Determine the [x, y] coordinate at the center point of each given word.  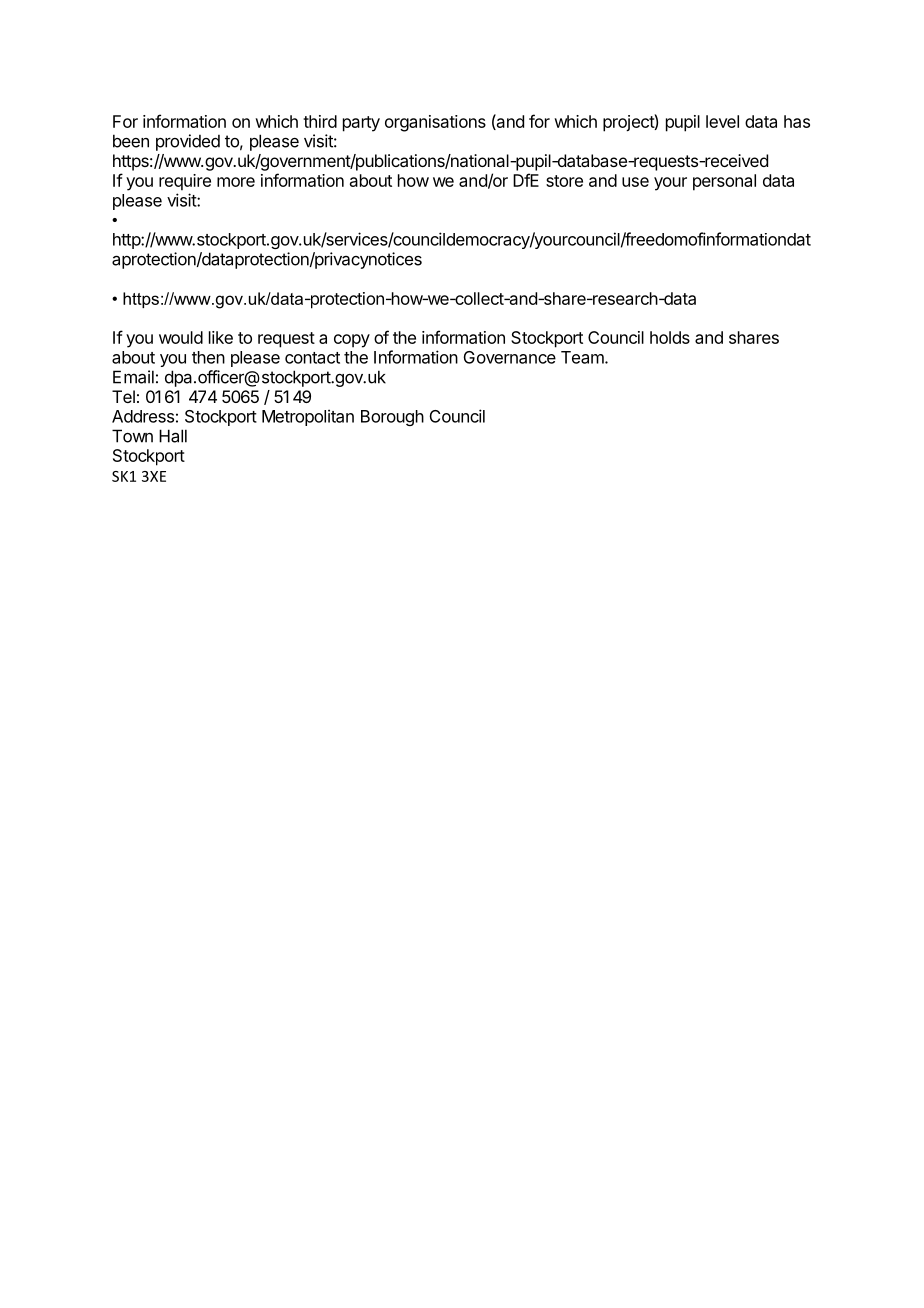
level [722, 121]
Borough [392, 418]
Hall [173, 436]
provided [188, 142]
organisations [435, 123]
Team [583, 357]
